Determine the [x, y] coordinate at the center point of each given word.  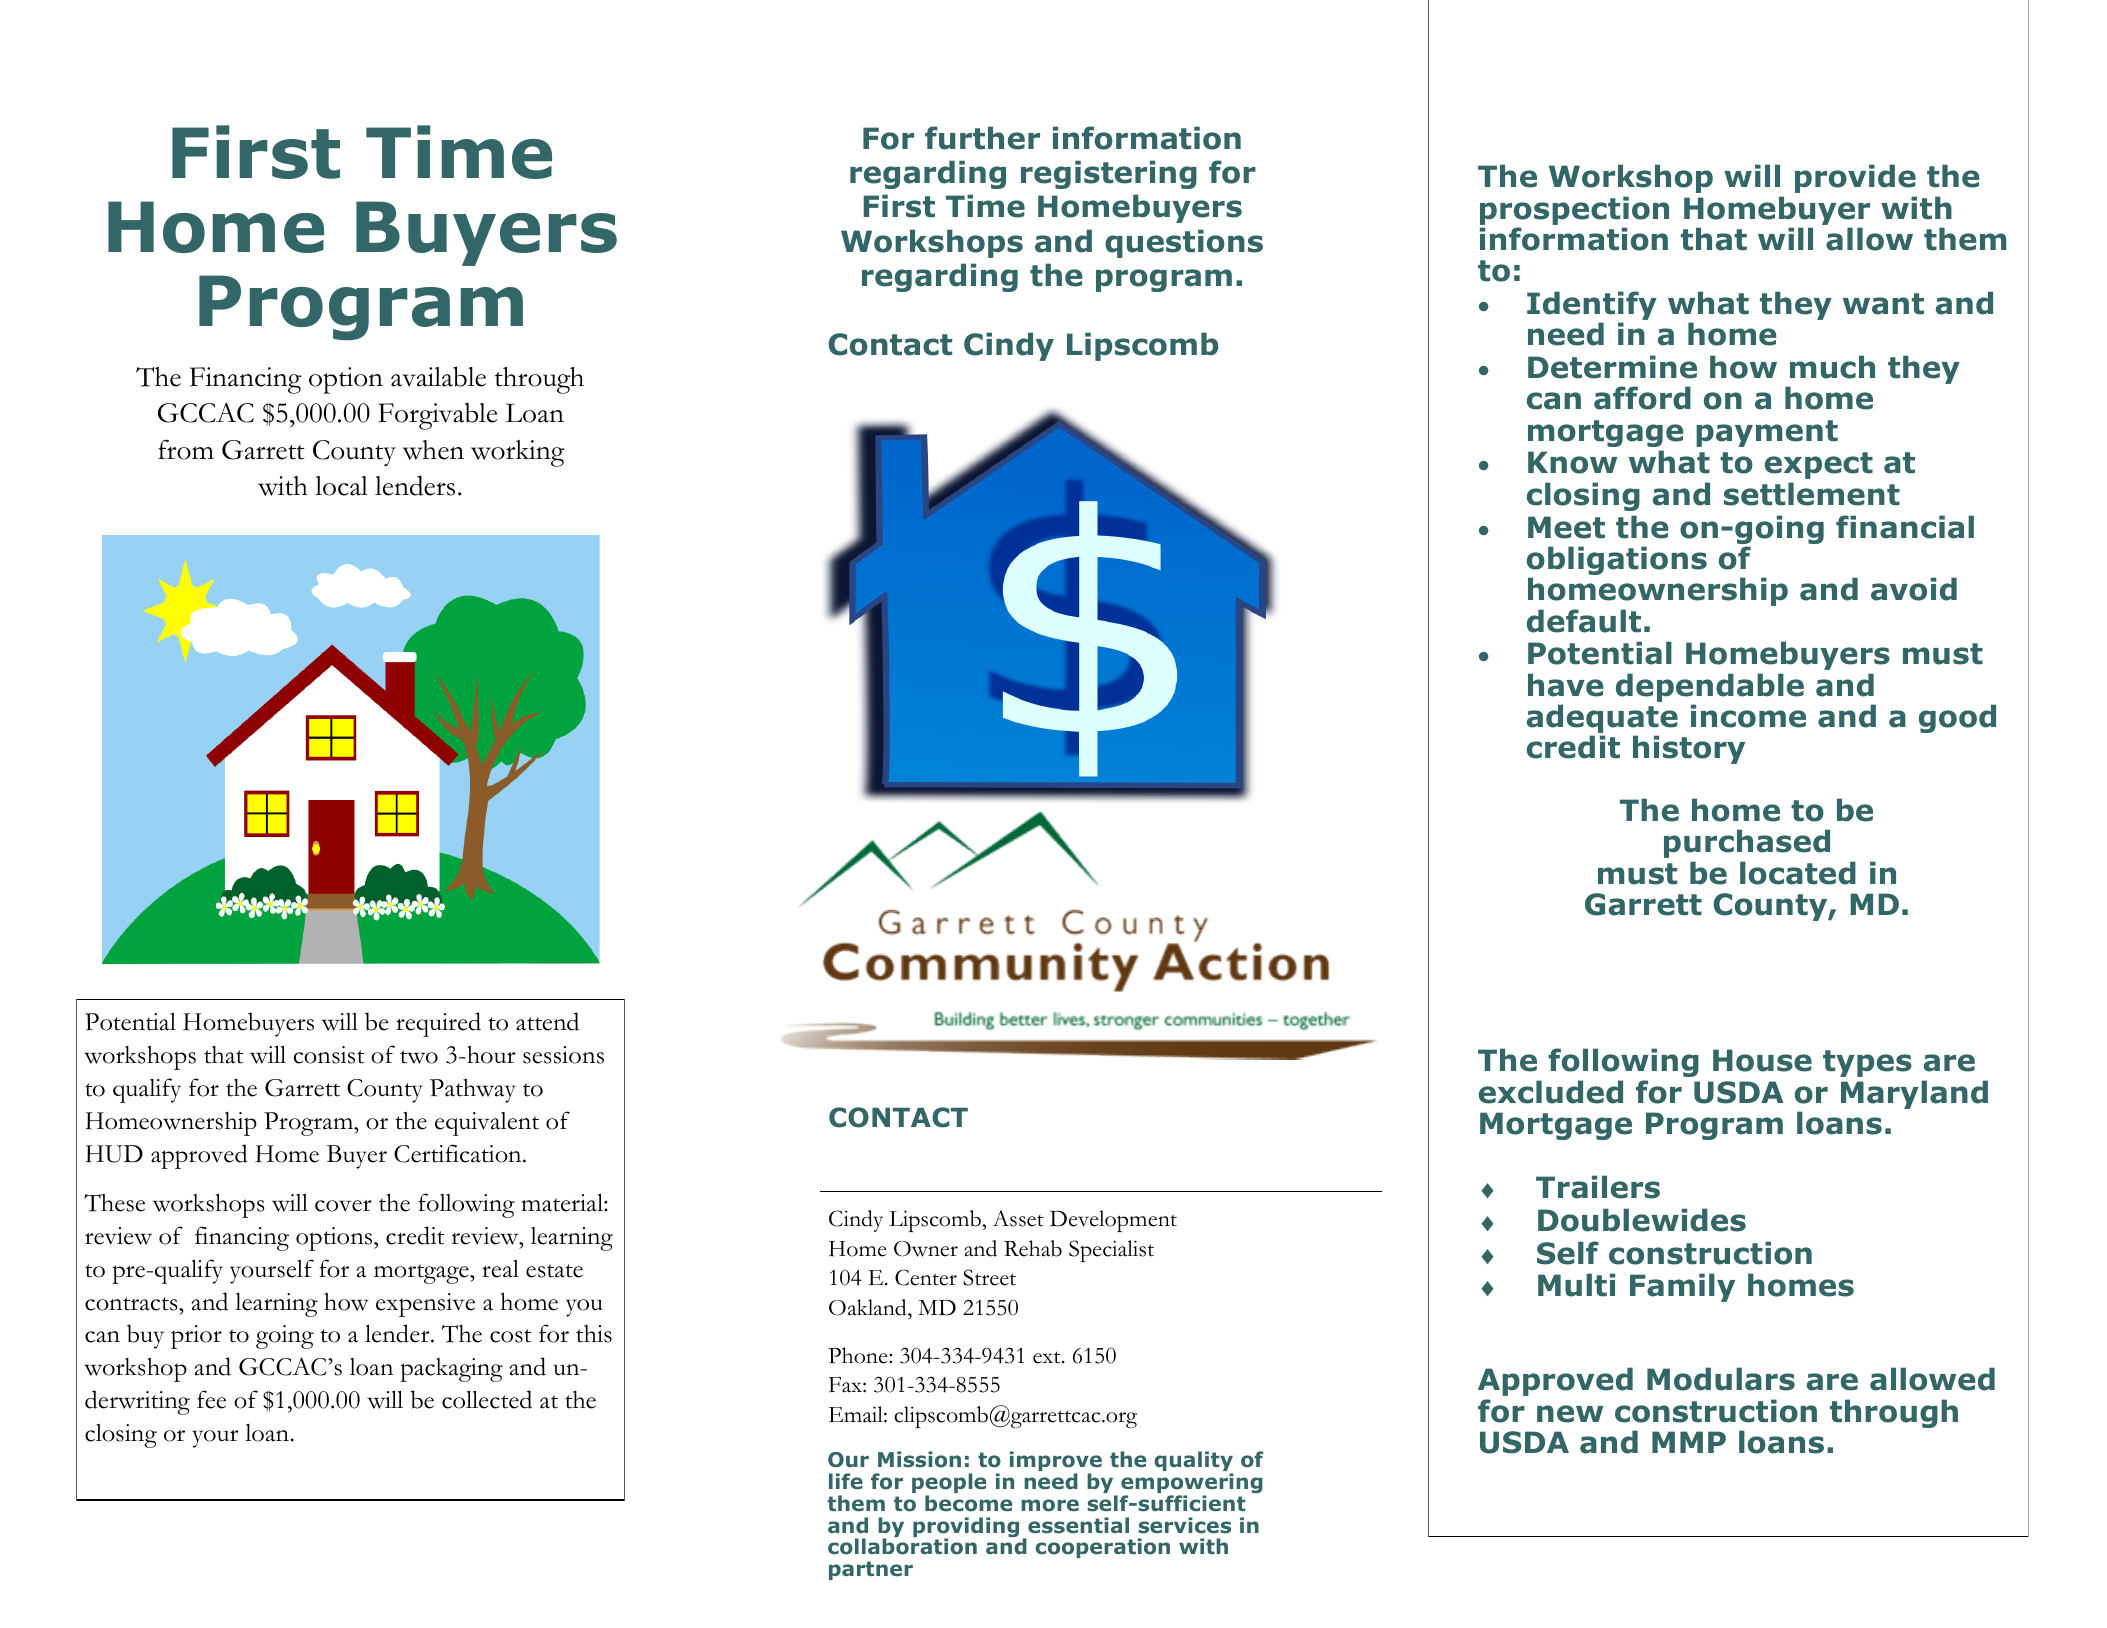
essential [1078, 1525]
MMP [1689, 1442]
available [438, 376]
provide [1855, 178]
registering [1109, 174]
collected [487, 1399]
